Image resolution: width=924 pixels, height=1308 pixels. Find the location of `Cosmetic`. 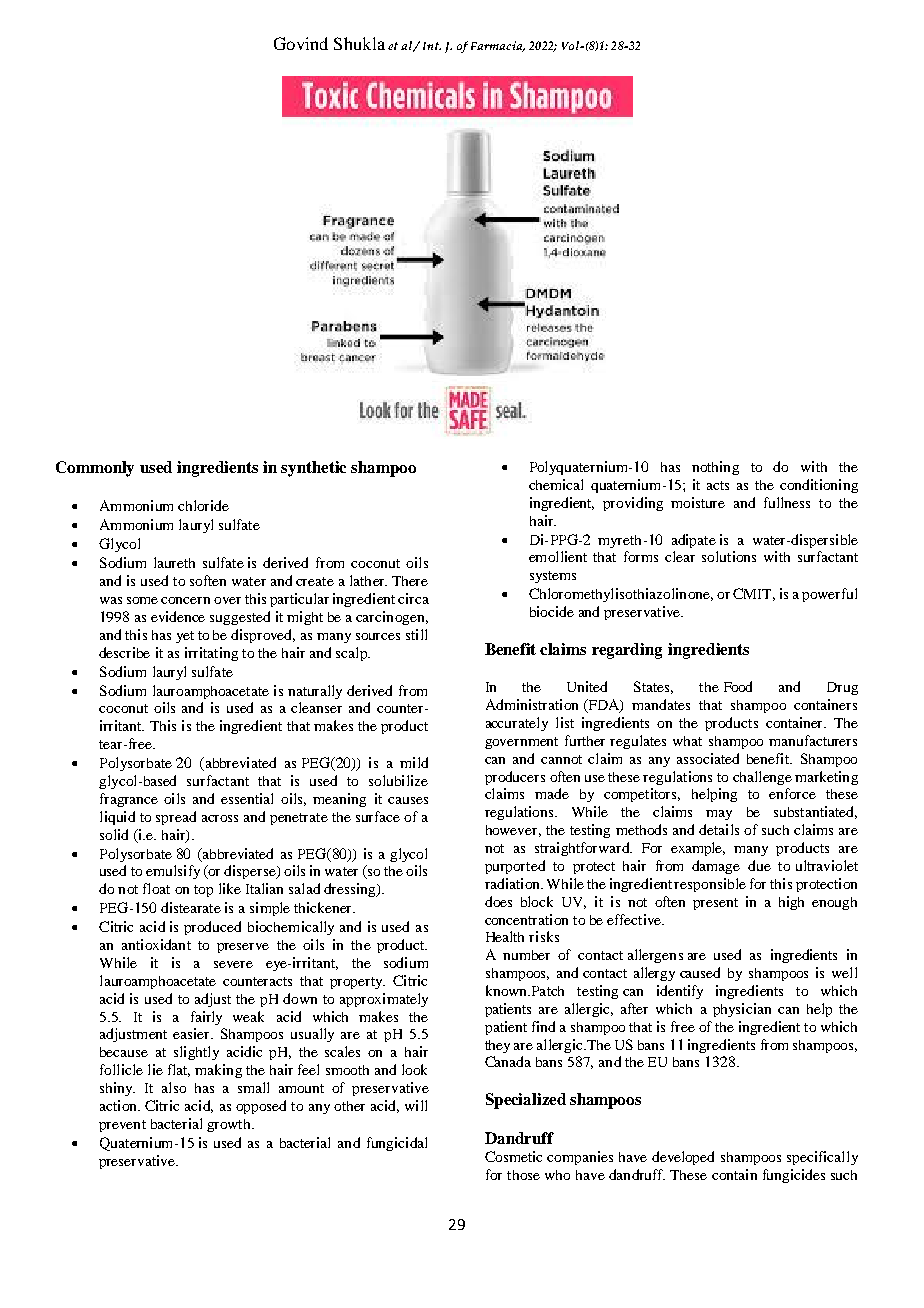

Cosmetic is located at coordinates (513, 1156).
